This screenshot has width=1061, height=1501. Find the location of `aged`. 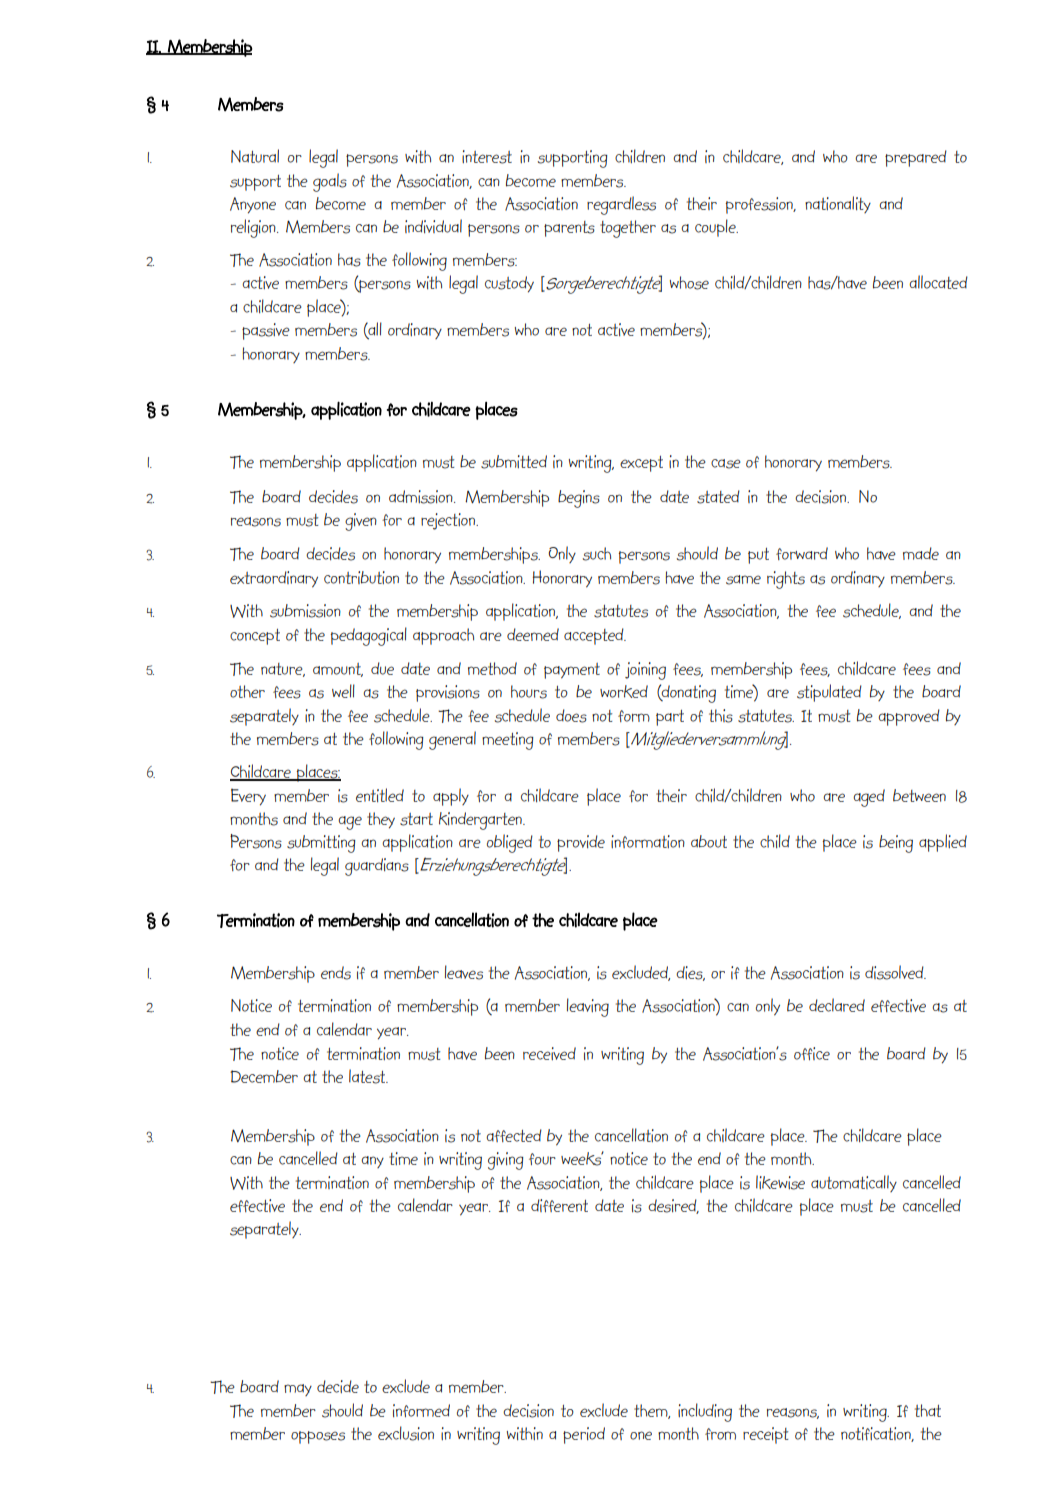

aged is located at coordinates (869, 798).
